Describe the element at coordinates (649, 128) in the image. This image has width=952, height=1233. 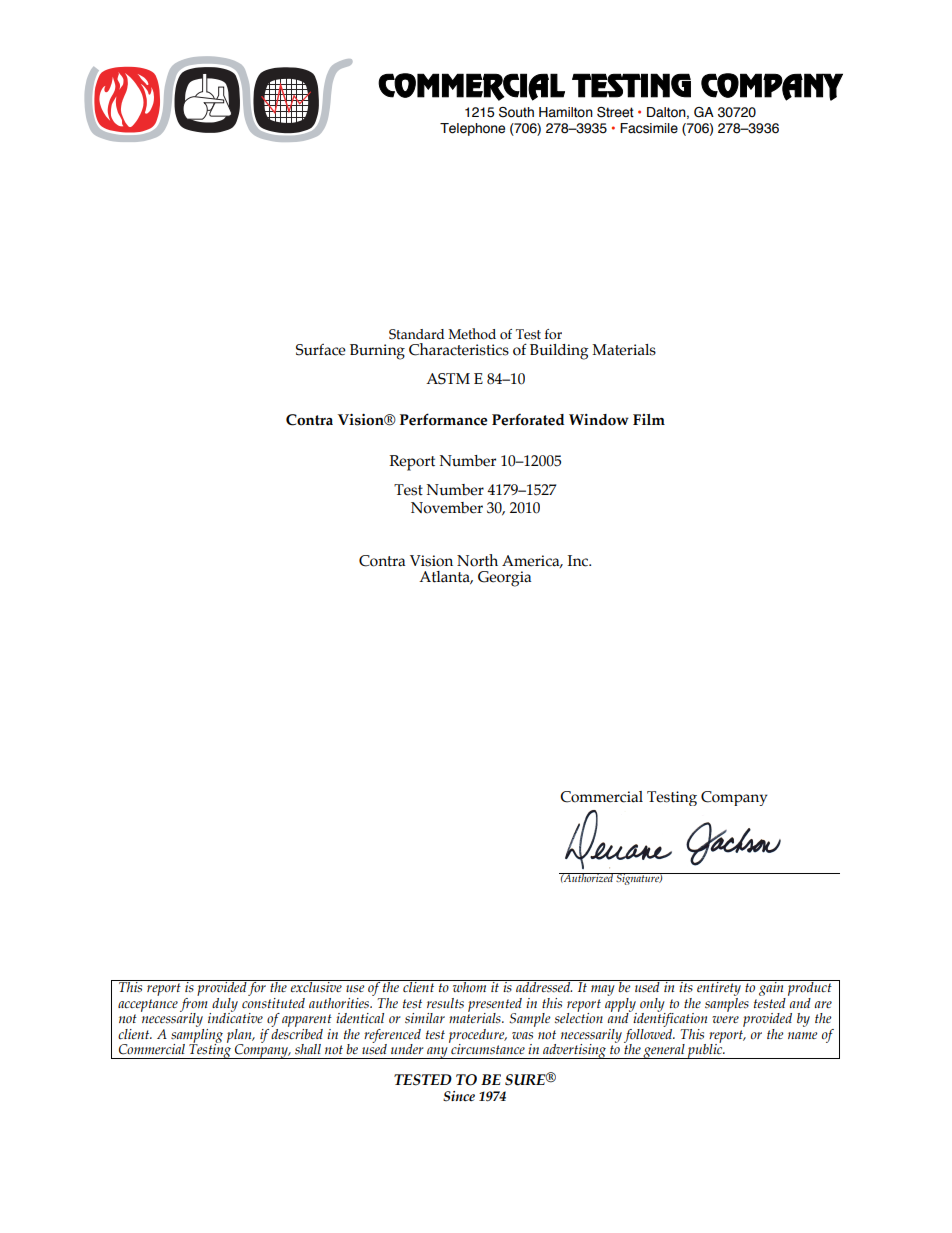
I see `Facsimile` at that location.
